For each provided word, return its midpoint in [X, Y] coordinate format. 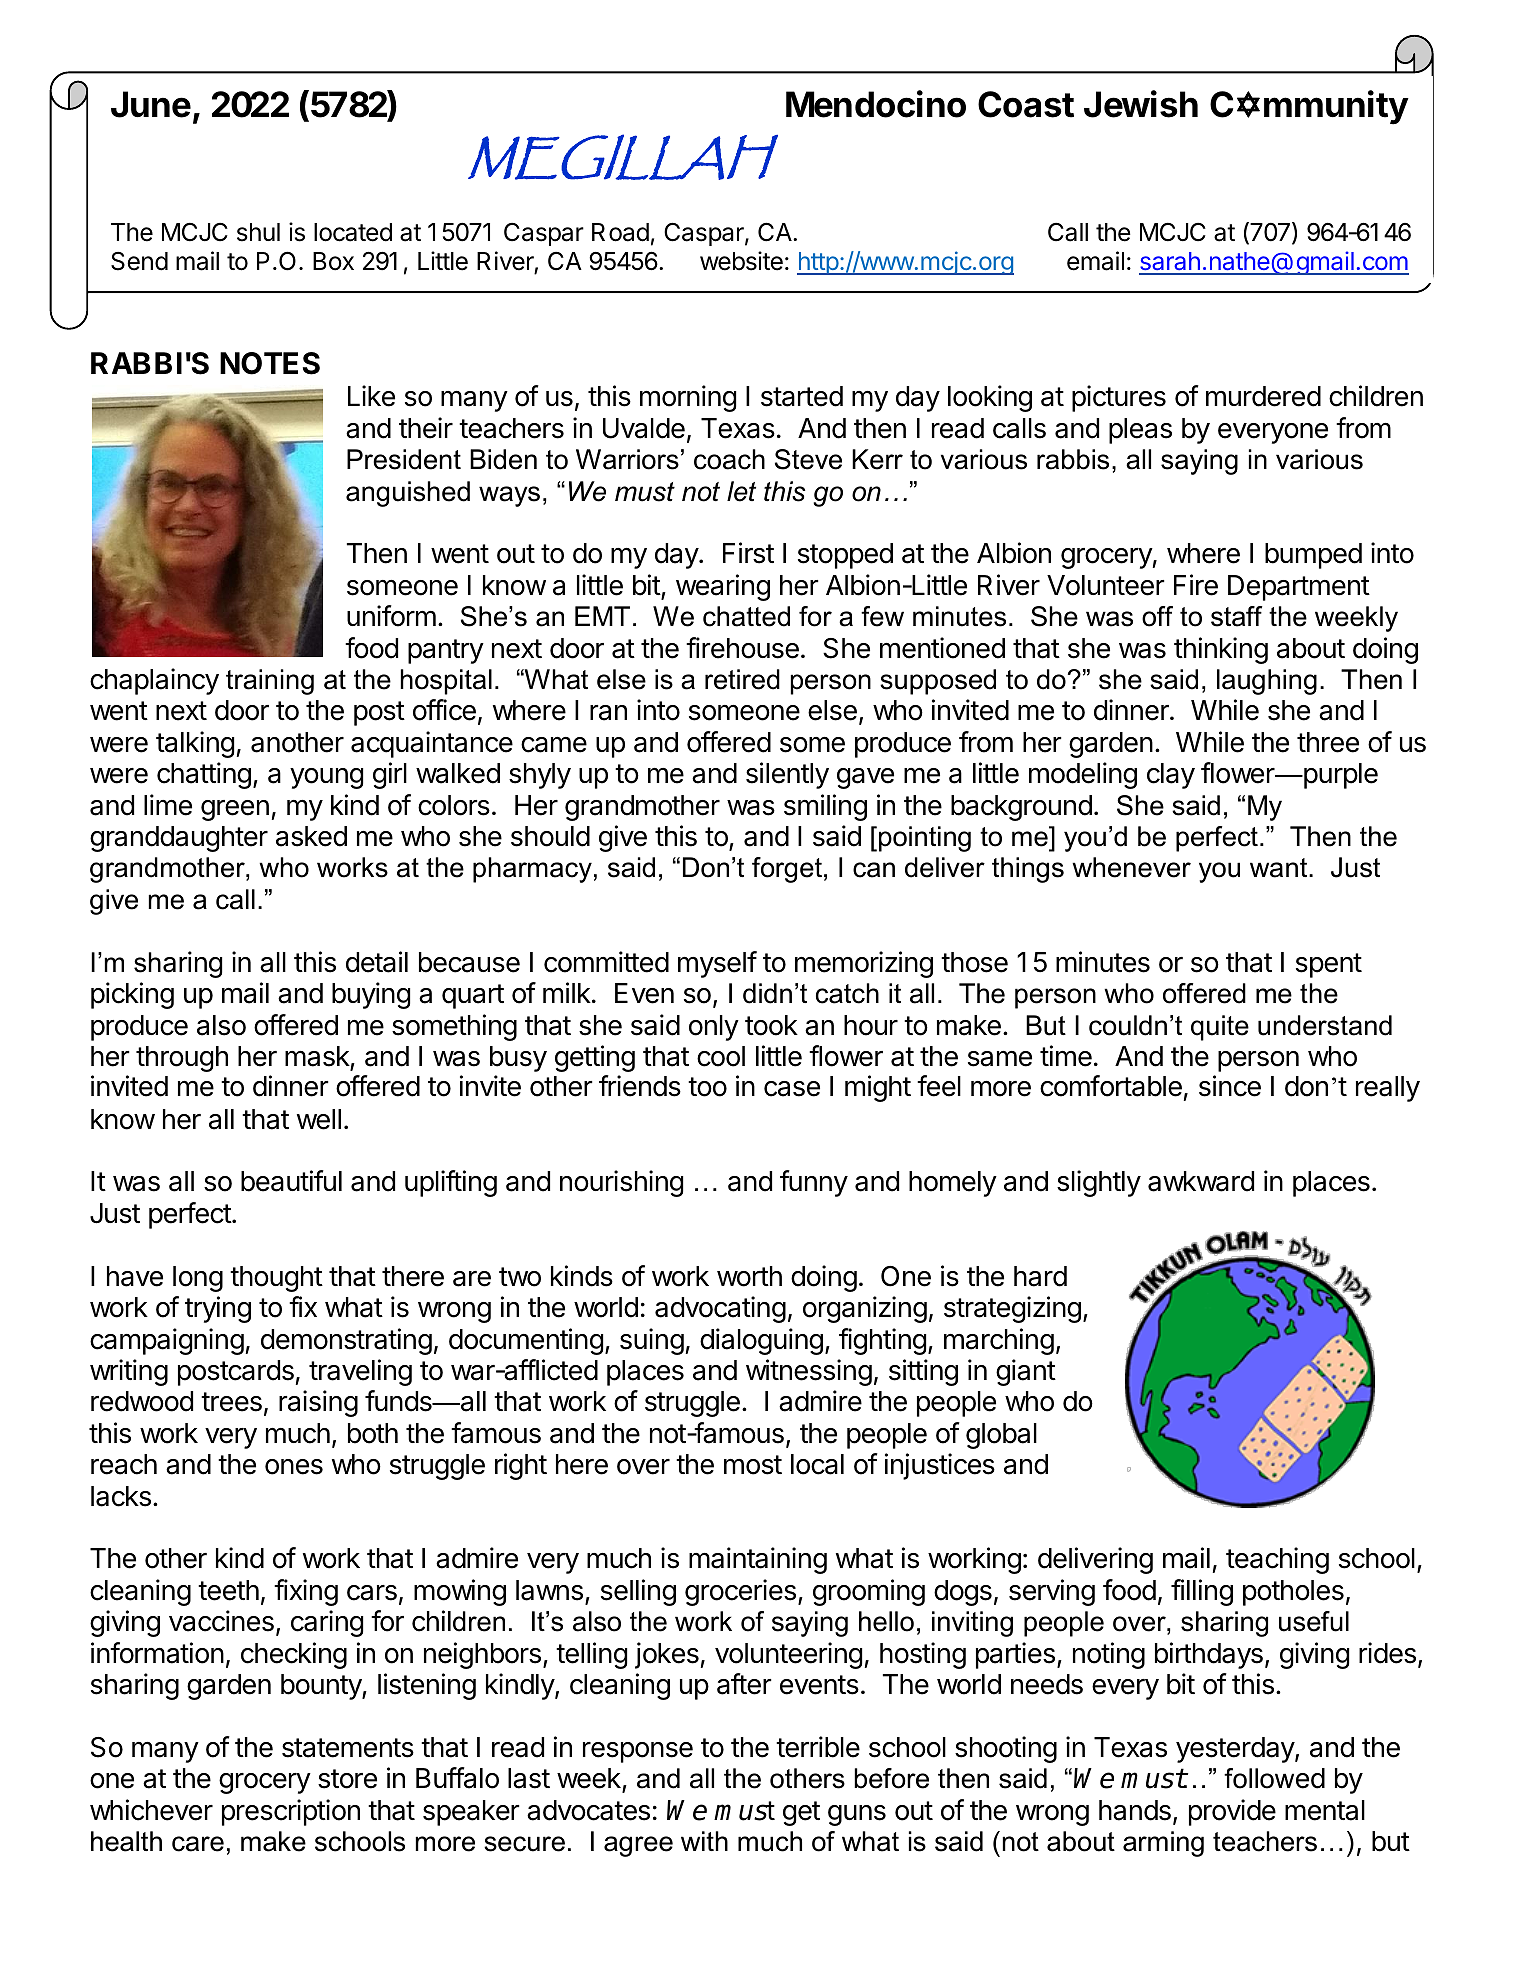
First [748, 553]
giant [1026, 1372]
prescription [291, 1812]
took [771, 1025]
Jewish [1141, 104]
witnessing [809, 1372]
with [704, 1841]
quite [1220, 1028]
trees [231, 1402]
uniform [391, 616]
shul [258, 232]
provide [1232, 1812]
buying [371, 995]
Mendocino [876, 104]
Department [1299, 588]
